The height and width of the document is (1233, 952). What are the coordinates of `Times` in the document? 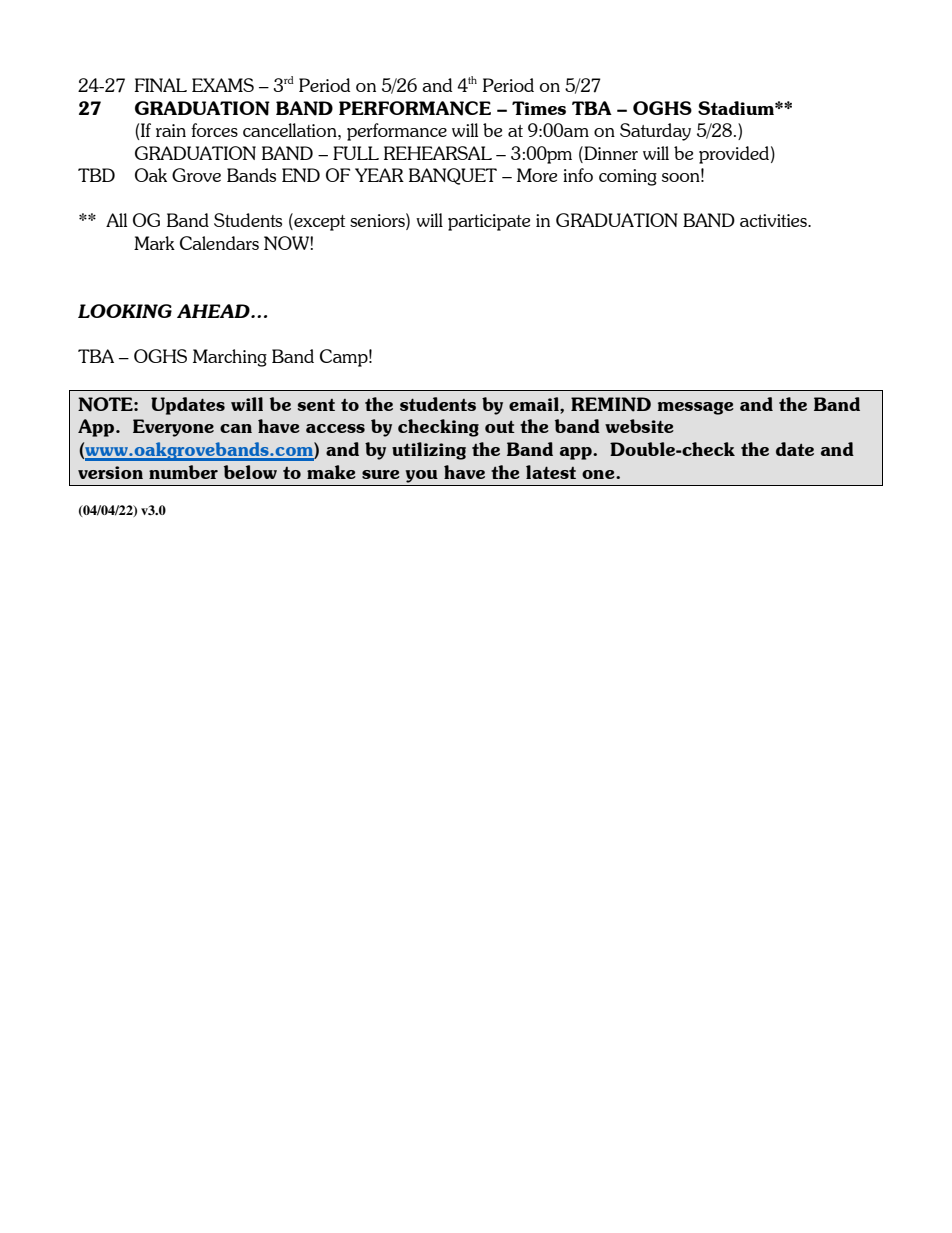 It's located at (539, 108).
